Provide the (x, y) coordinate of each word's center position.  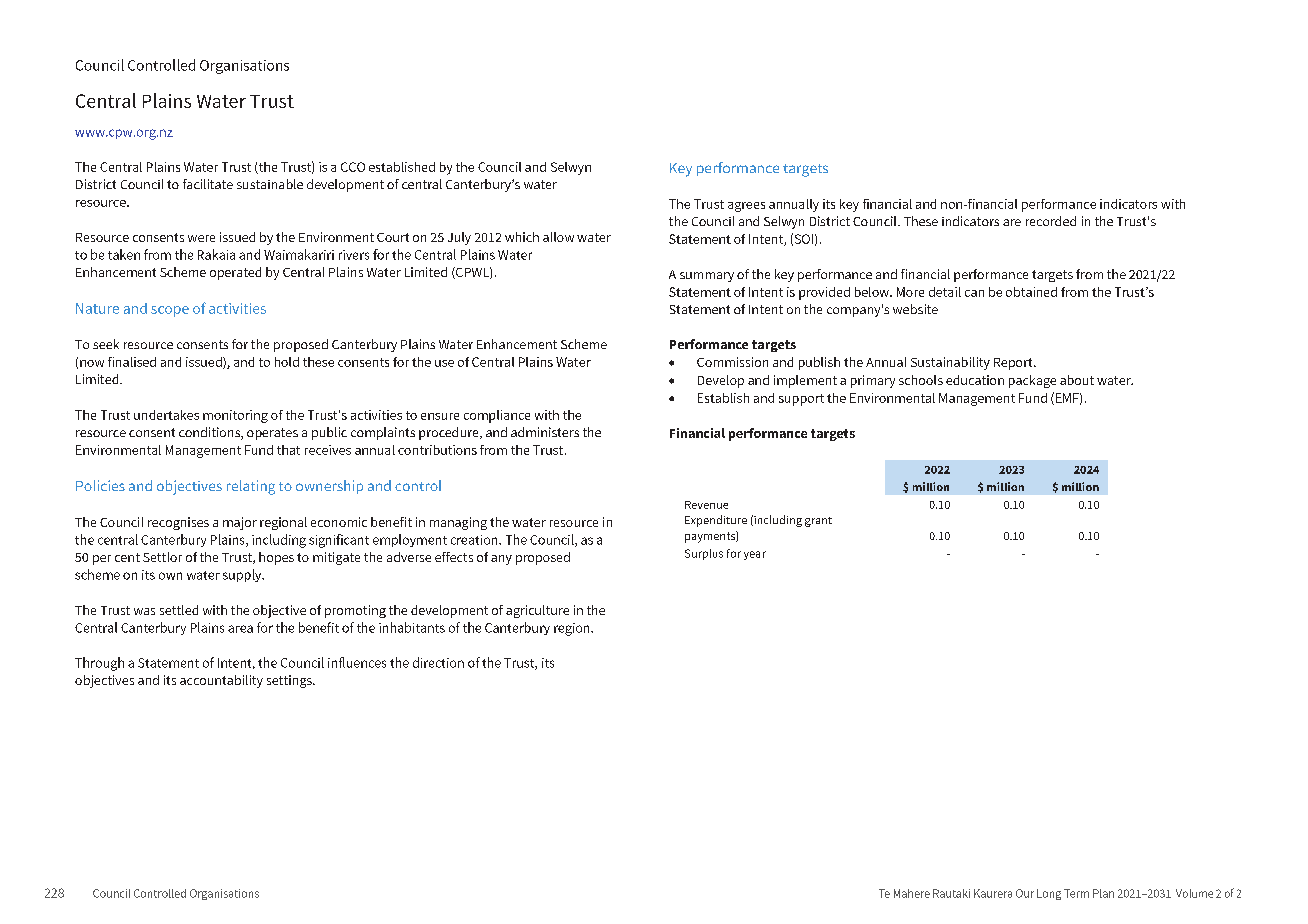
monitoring (235, 416)
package (1032, 381)
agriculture (537, 611)
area (240, 629)
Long (1049, 894)
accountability (221, 681)
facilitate (208, 184)
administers (545, 432)
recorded (1051, 221)
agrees (746, 207)
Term (1076, 893)
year (755, 555)
